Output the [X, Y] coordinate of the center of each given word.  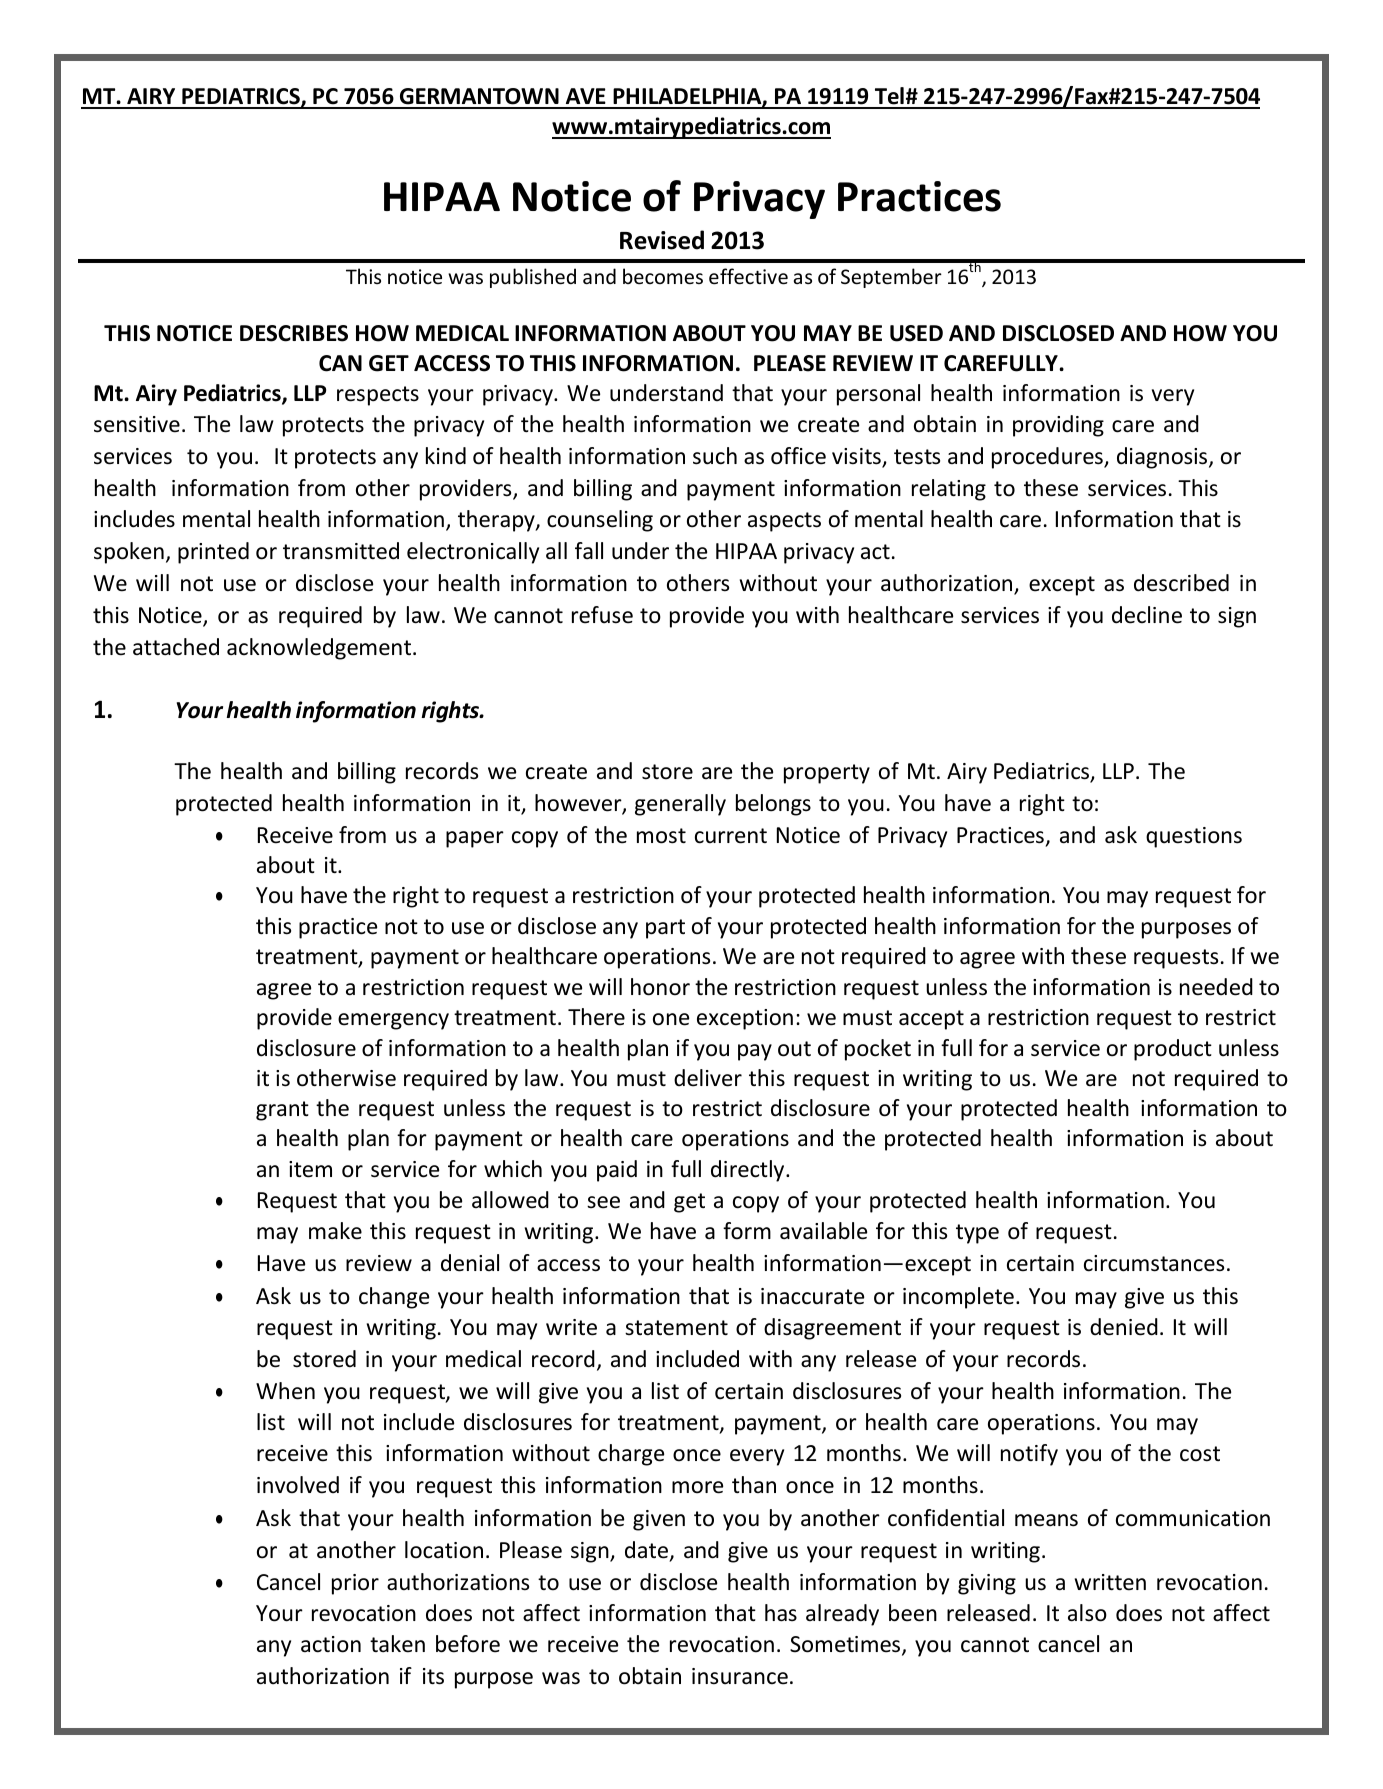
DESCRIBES [294, 333]
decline [1147, 615]
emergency [393, 1021]
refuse [602, 615]
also [1087, 1613]
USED [916, 333]
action [331, 1644]
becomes [663, 276]
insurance [740, 1676]
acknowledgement [320, 649]
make [335, 1231]
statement [676, 1328]
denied [1124, 1327]
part [665, 929]
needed [1216, 987]
